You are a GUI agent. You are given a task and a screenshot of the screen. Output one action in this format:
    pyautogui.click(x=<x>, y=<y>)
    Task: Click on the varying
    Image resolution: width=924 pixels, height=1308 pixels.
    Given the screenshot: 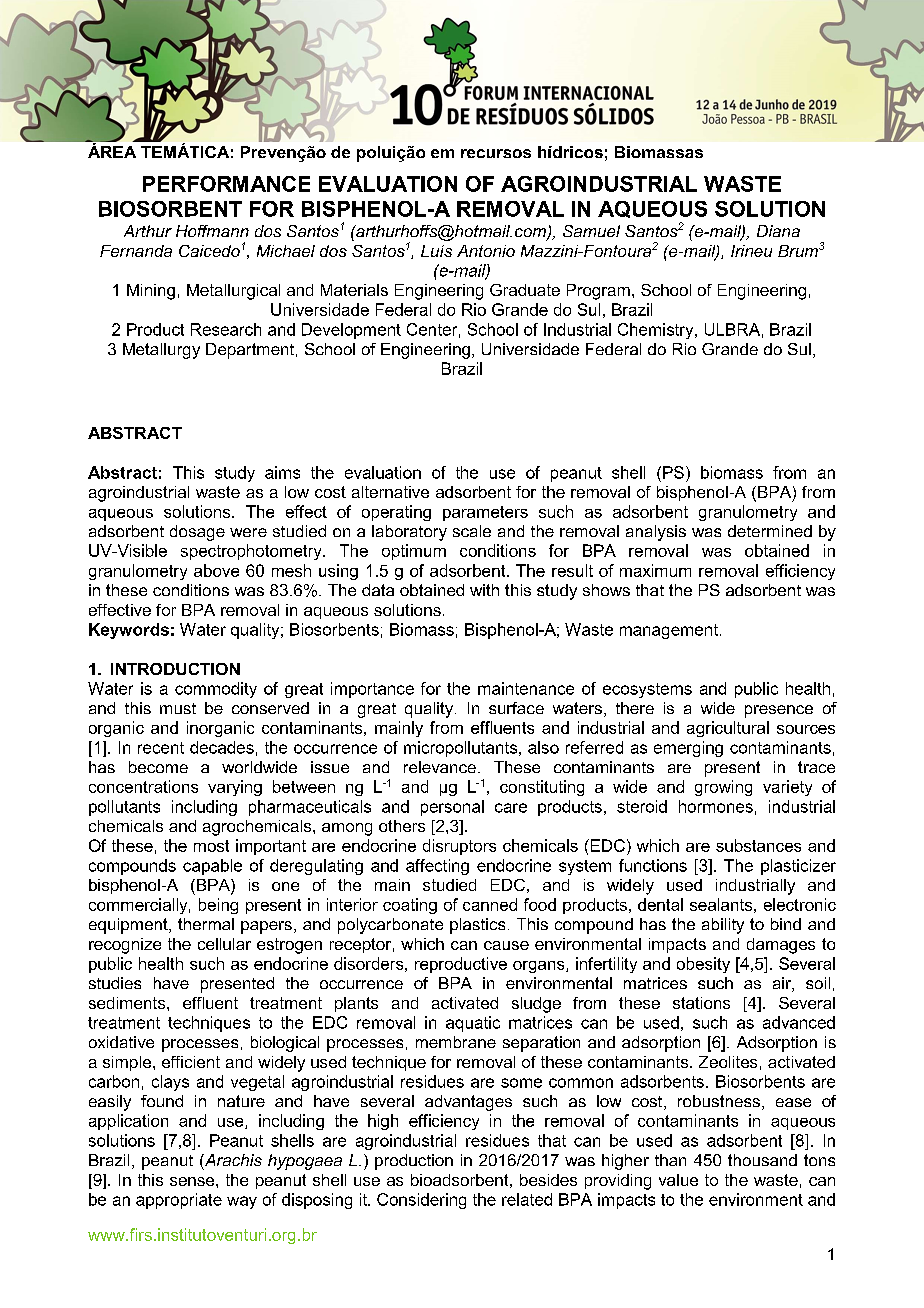 What is the action you would take?
    pyautogui.click(x=235, y=788)
